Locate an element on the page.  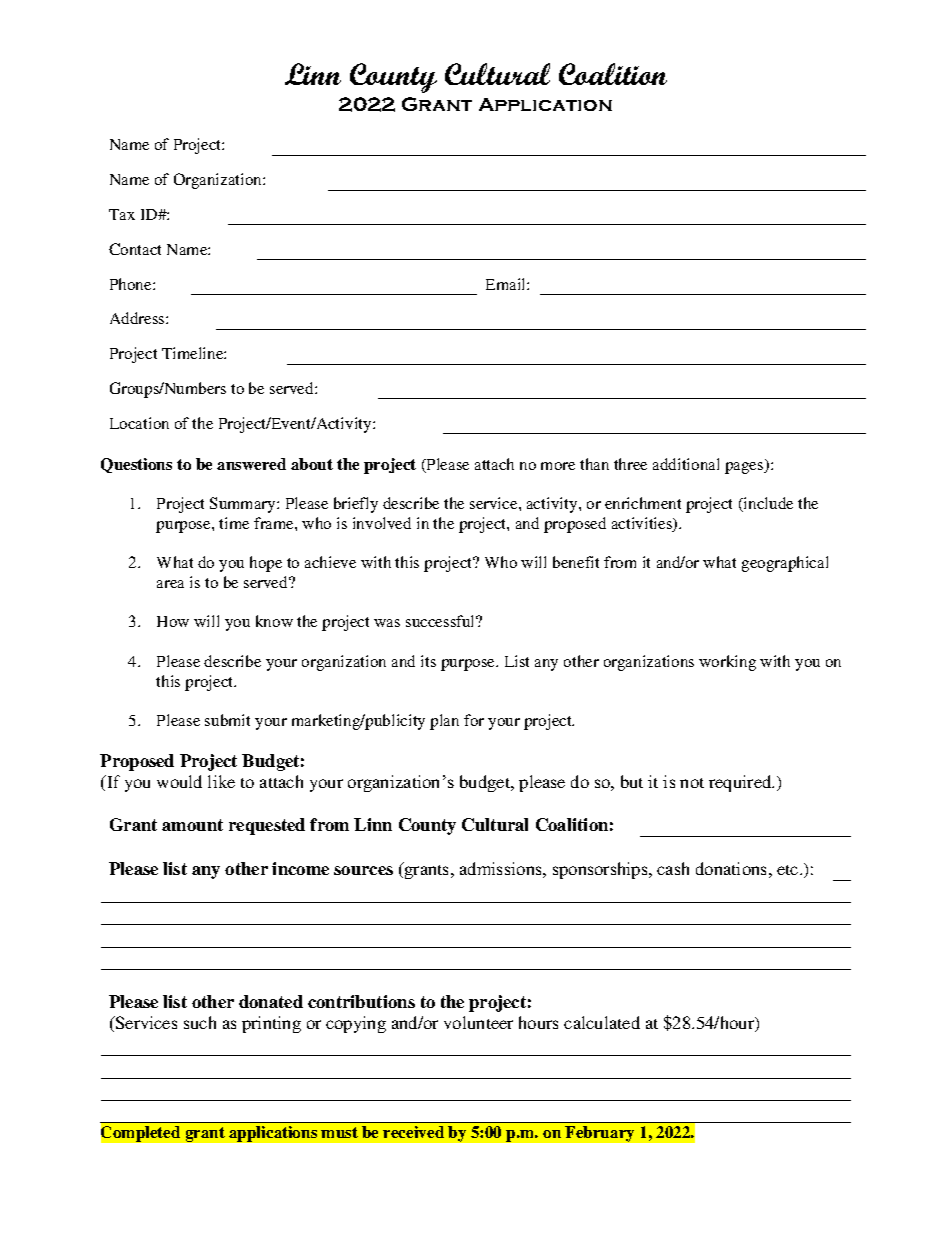
submit is located at coordinates (227, 720).
